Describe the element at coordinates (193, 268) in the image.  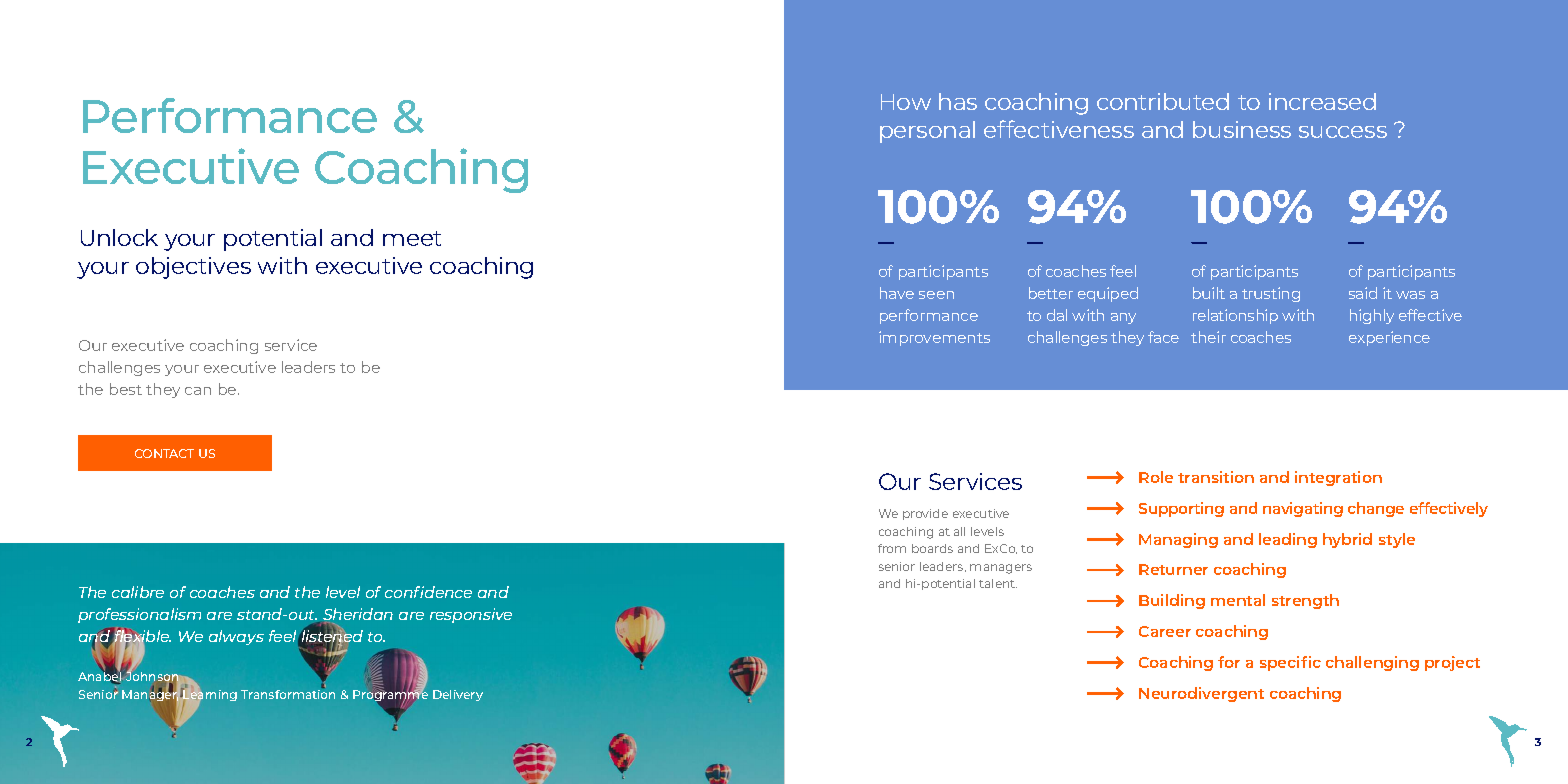
I see `objectives` at that location.
